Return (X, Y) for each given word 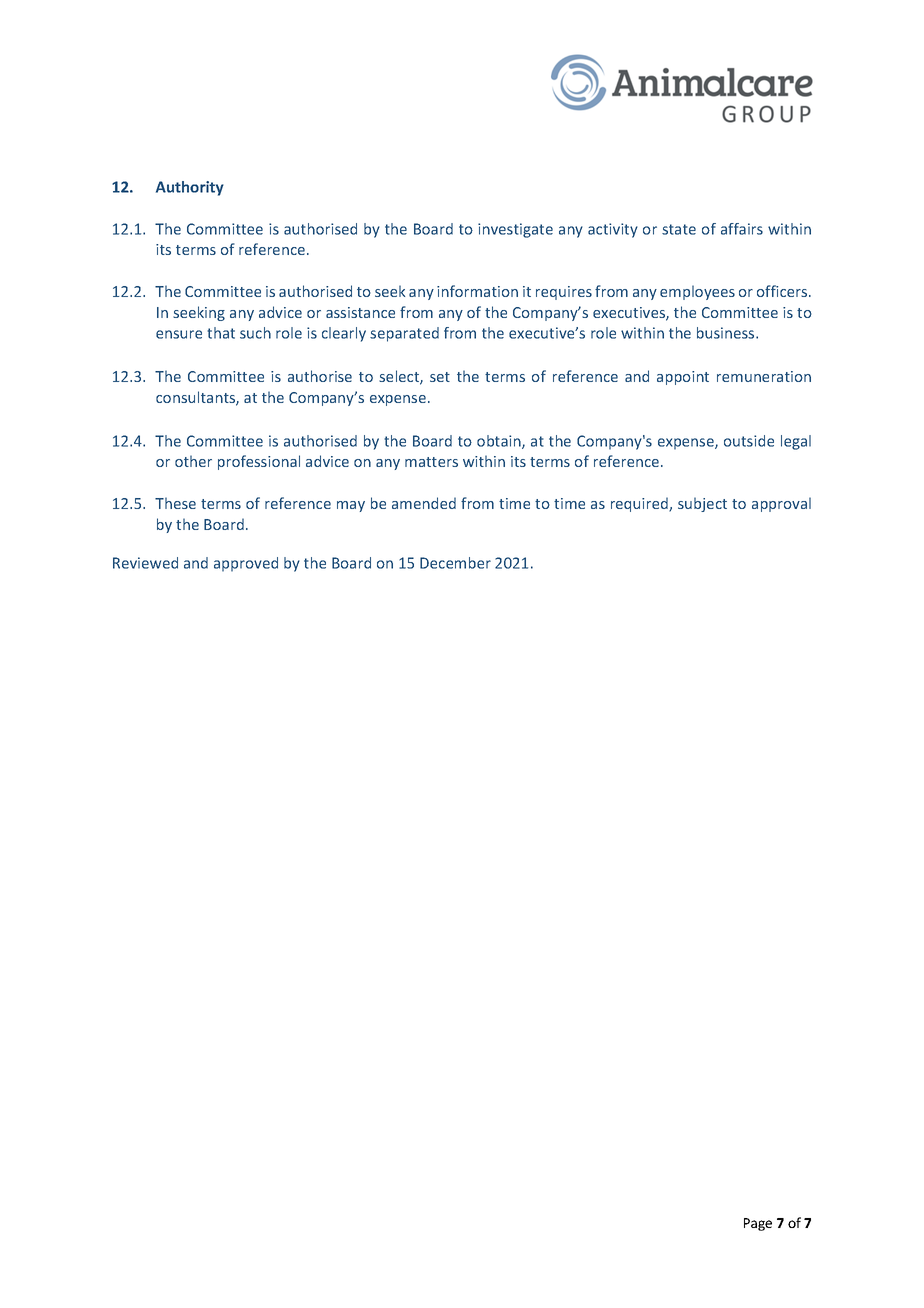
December (455, 563)
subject (702, 504)
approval (781, 504)
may (351, 506)
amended (424, 503)
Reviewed (145, 563)
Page (758, 1224)
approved (246, 564)
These (175, 503)
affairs (742, 229)
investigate (515, 230)
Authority (190, 188)
